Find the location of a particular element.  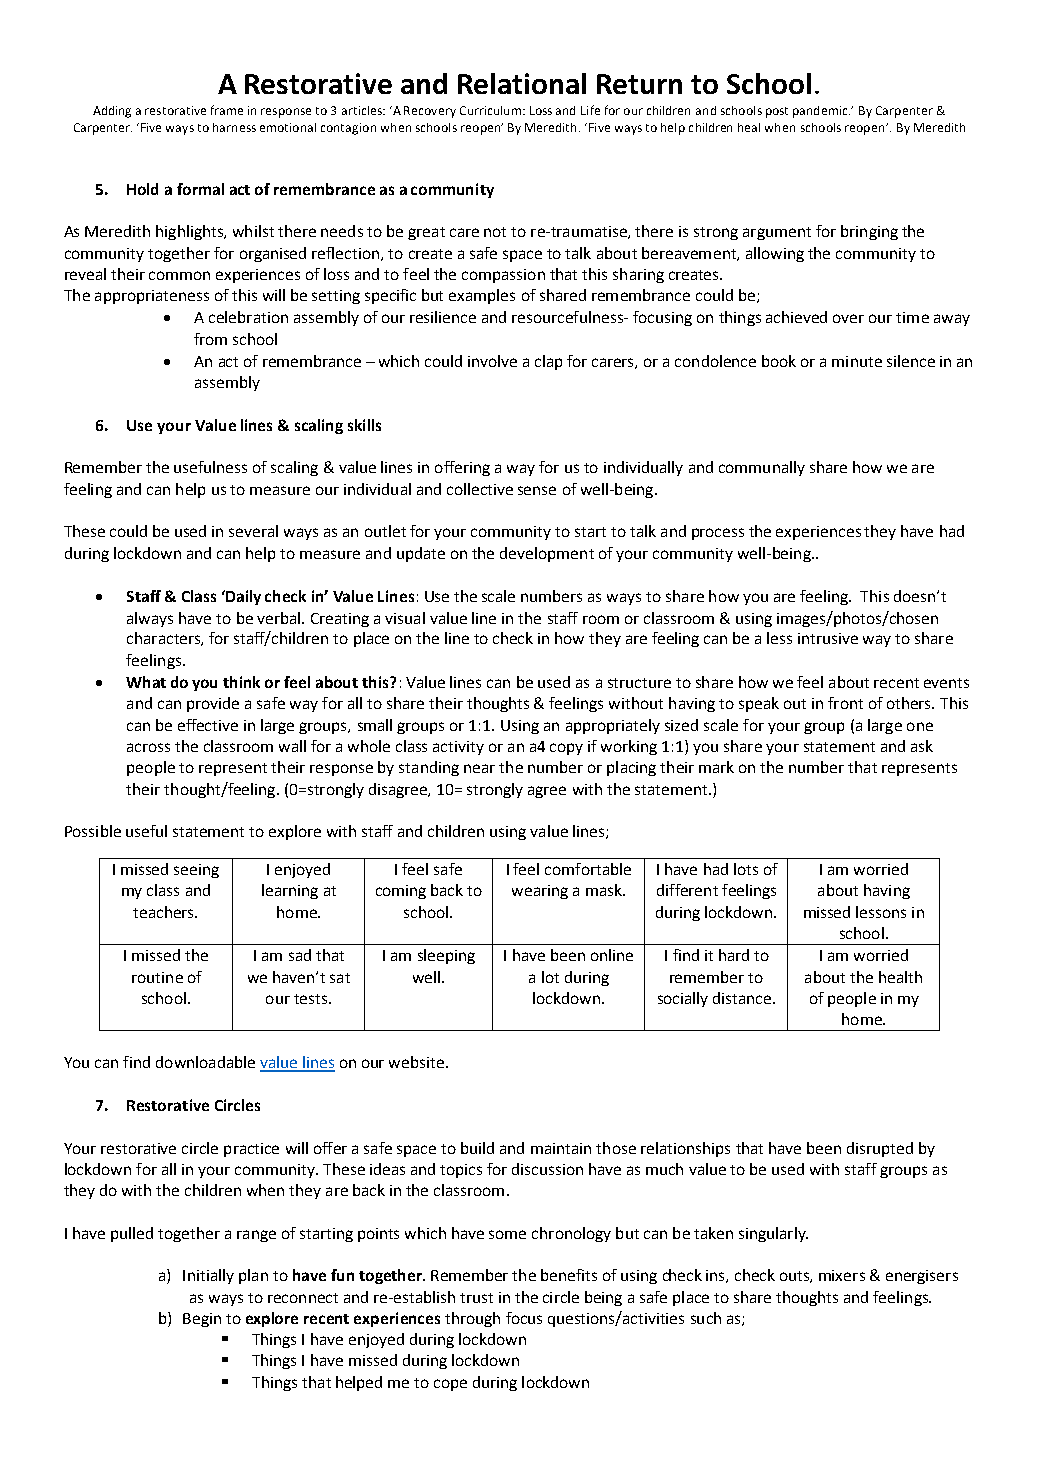

development is located at coordinates (547, 554).
